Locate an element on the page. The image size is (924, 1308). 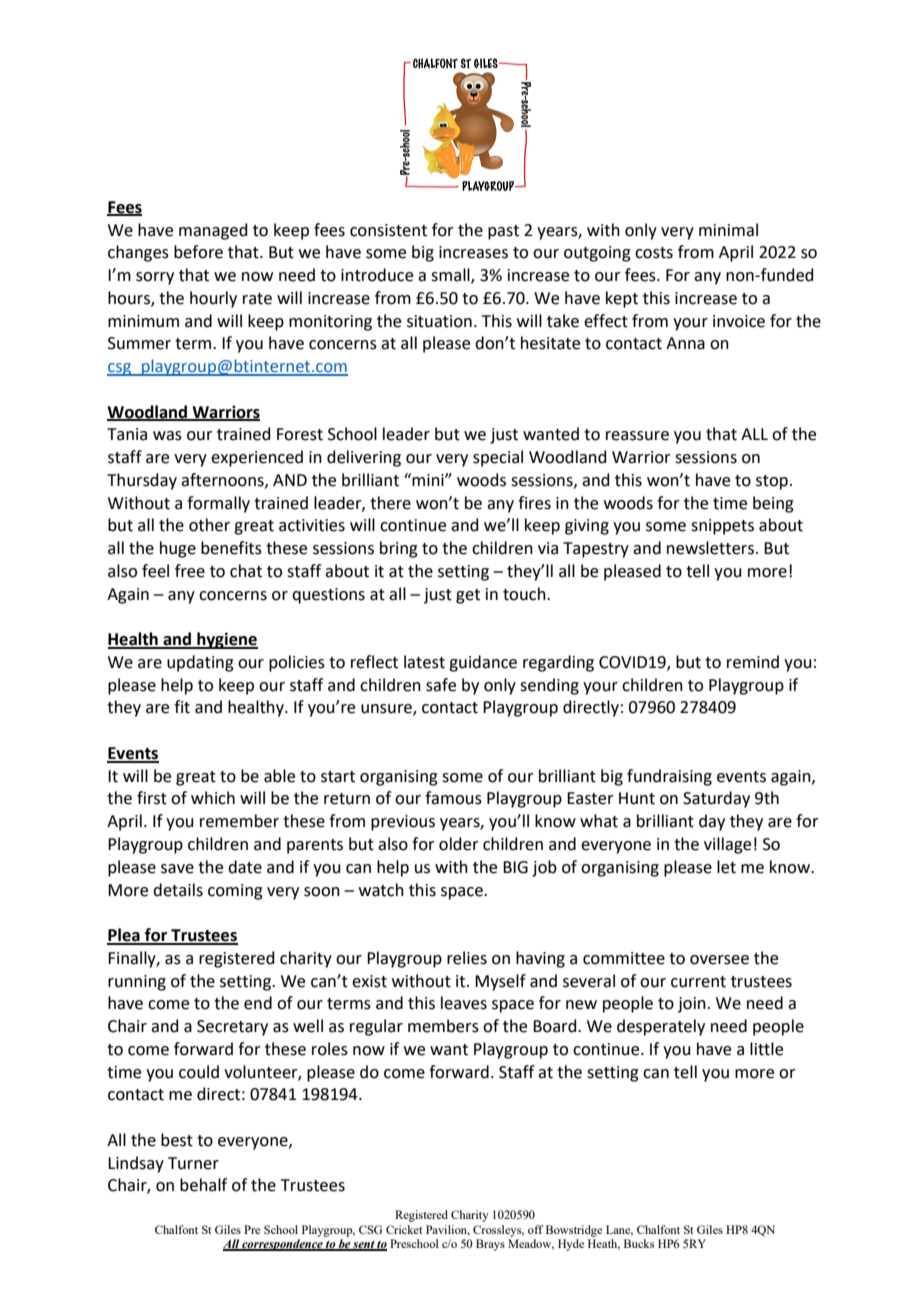
newsletters is located at coordinates (710, 548).
